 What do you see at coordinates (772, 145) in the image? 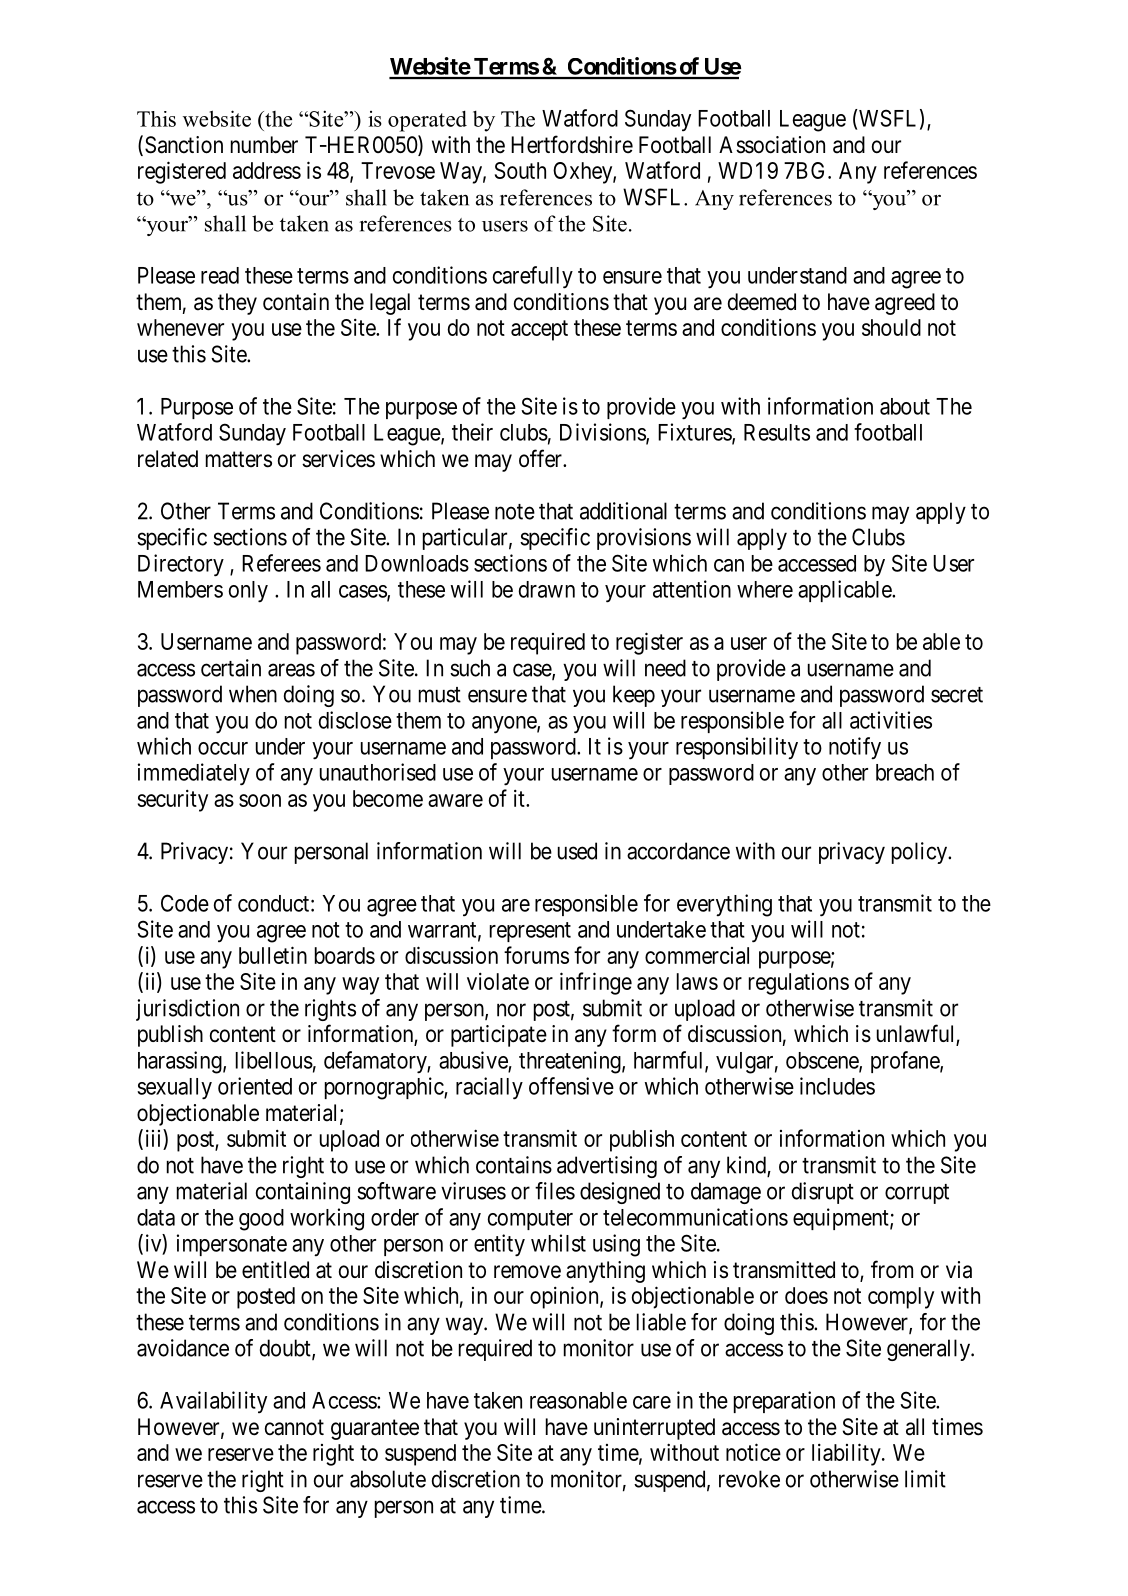
I see `Association` at bounding box center [772, 145].
